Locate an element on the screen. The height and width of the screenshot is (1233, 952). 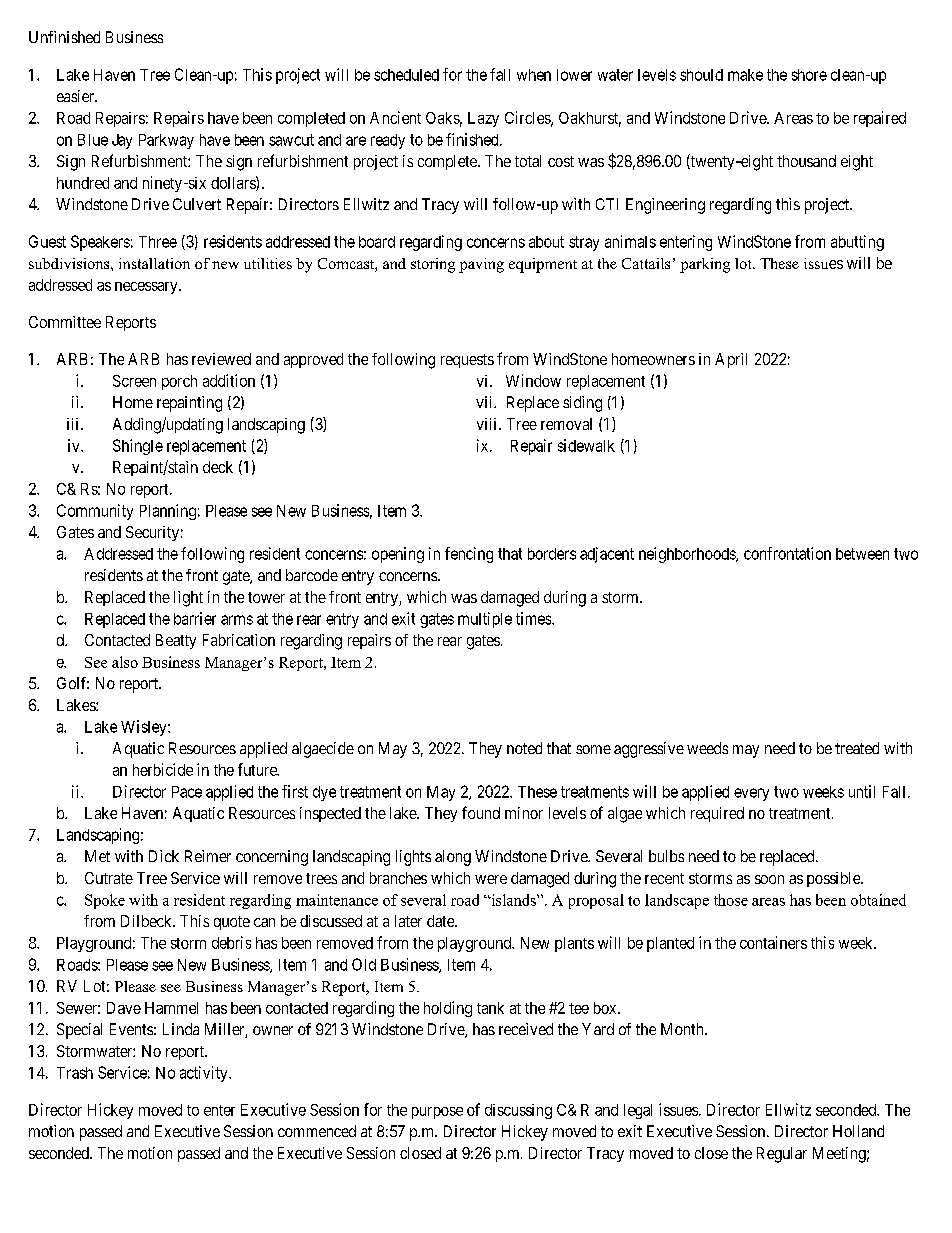
multiple is located at coordinates (485, 620).
